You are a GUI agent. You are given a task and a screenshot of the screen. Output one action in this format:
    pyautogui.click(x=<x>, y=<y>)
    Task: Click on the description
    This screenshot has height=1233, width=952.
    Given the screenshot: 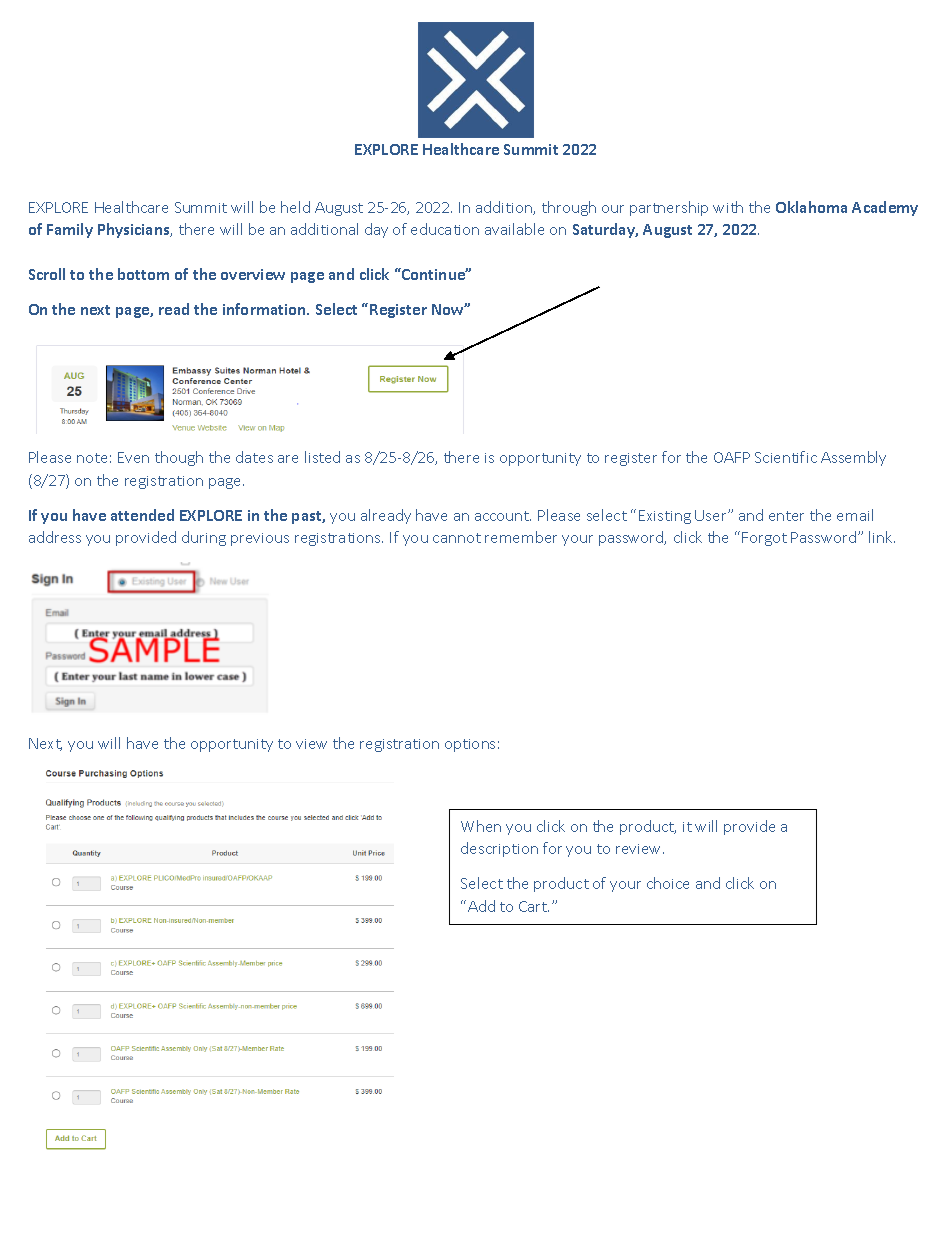 What is the action you would take?
    pyautogui.click(x=499, y=849)
